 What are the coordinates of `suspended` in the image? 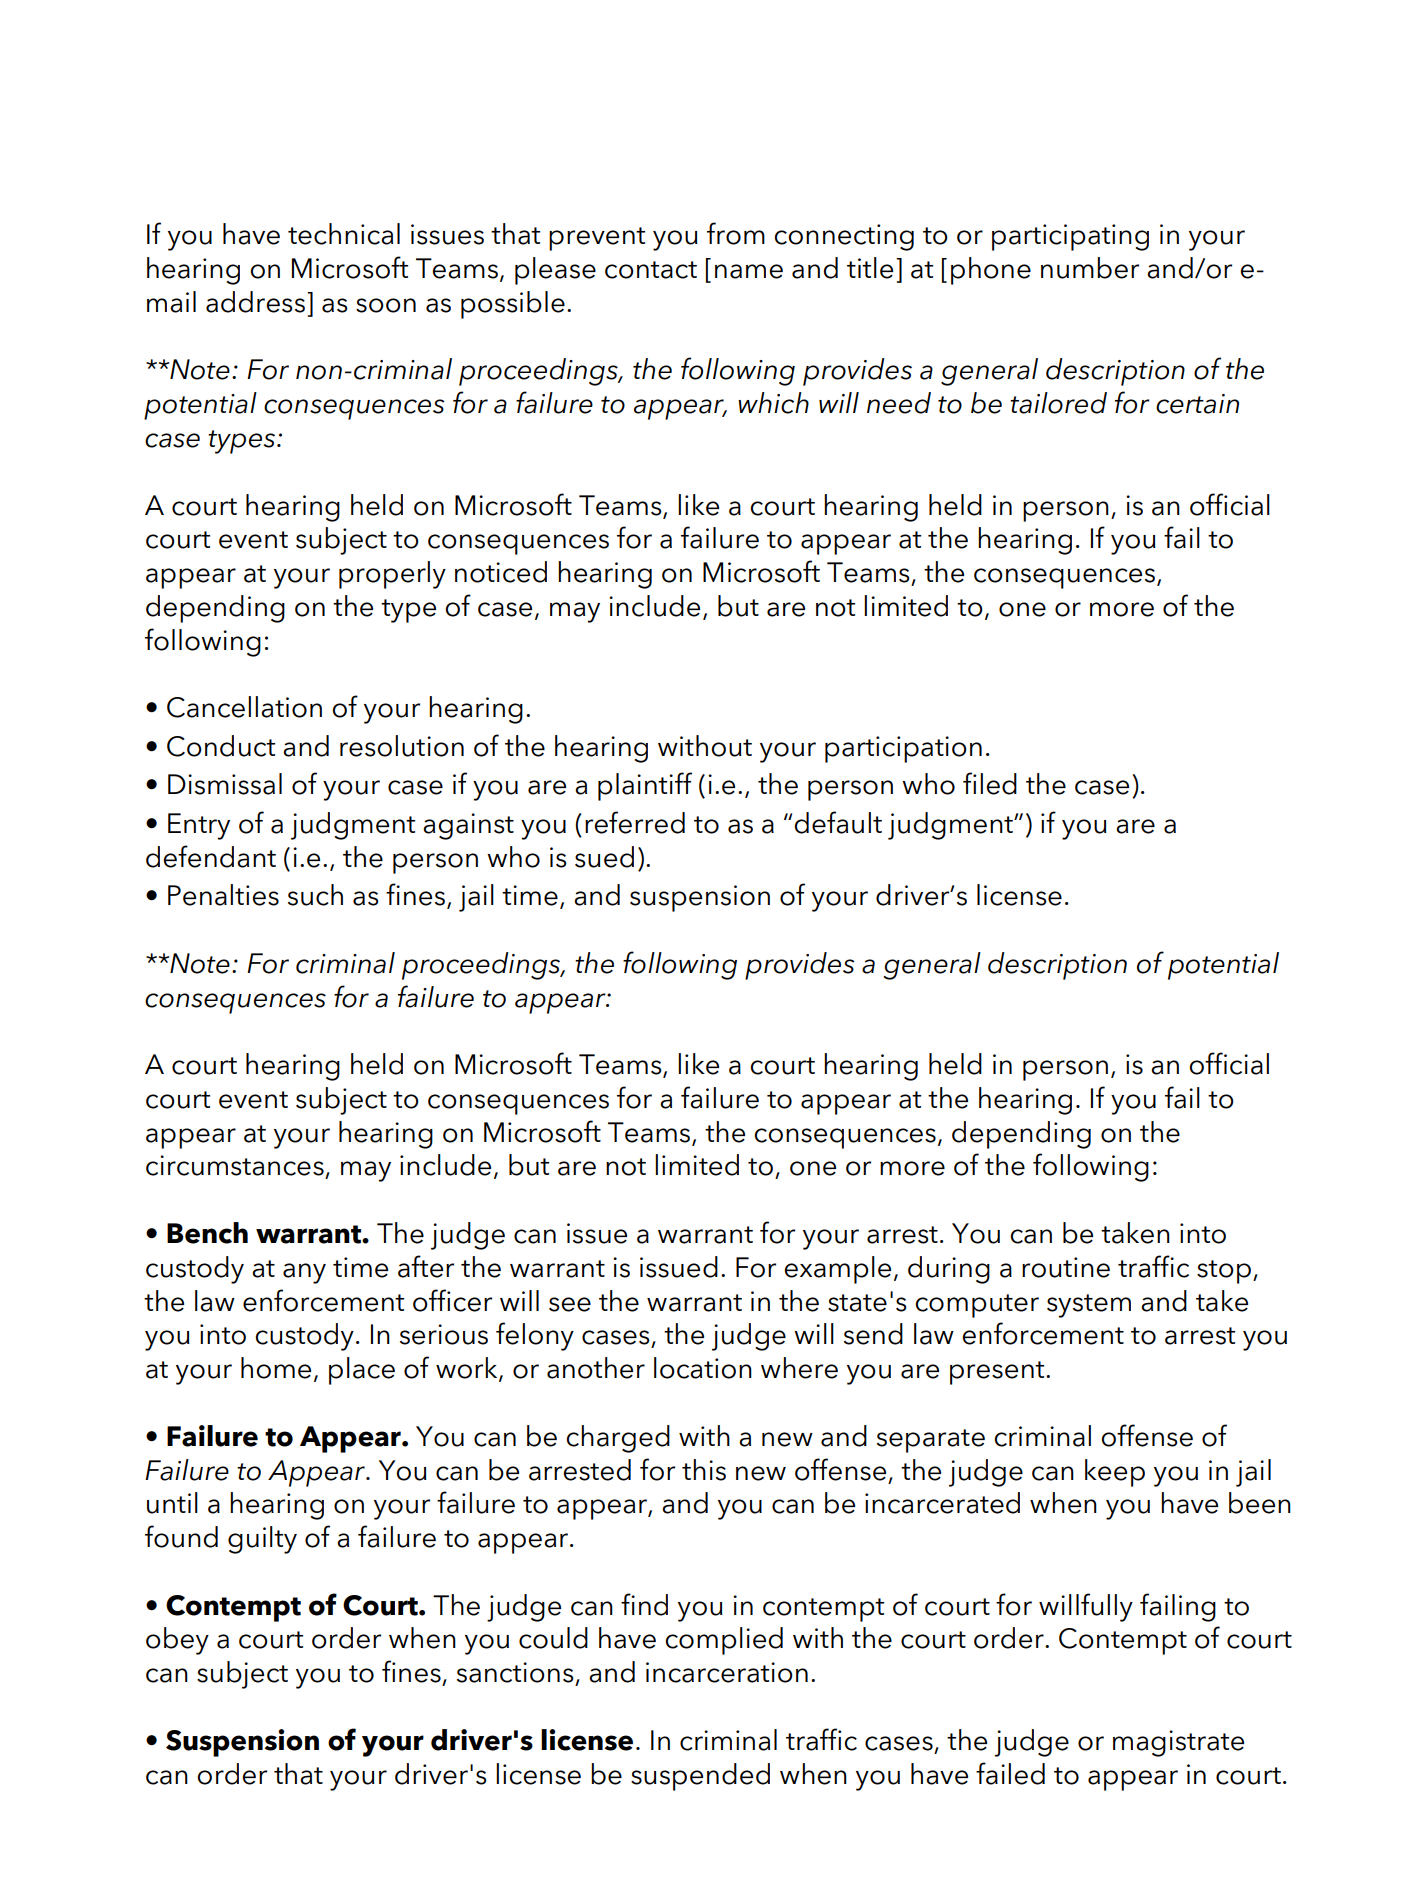 It's located at (700, 1777).
